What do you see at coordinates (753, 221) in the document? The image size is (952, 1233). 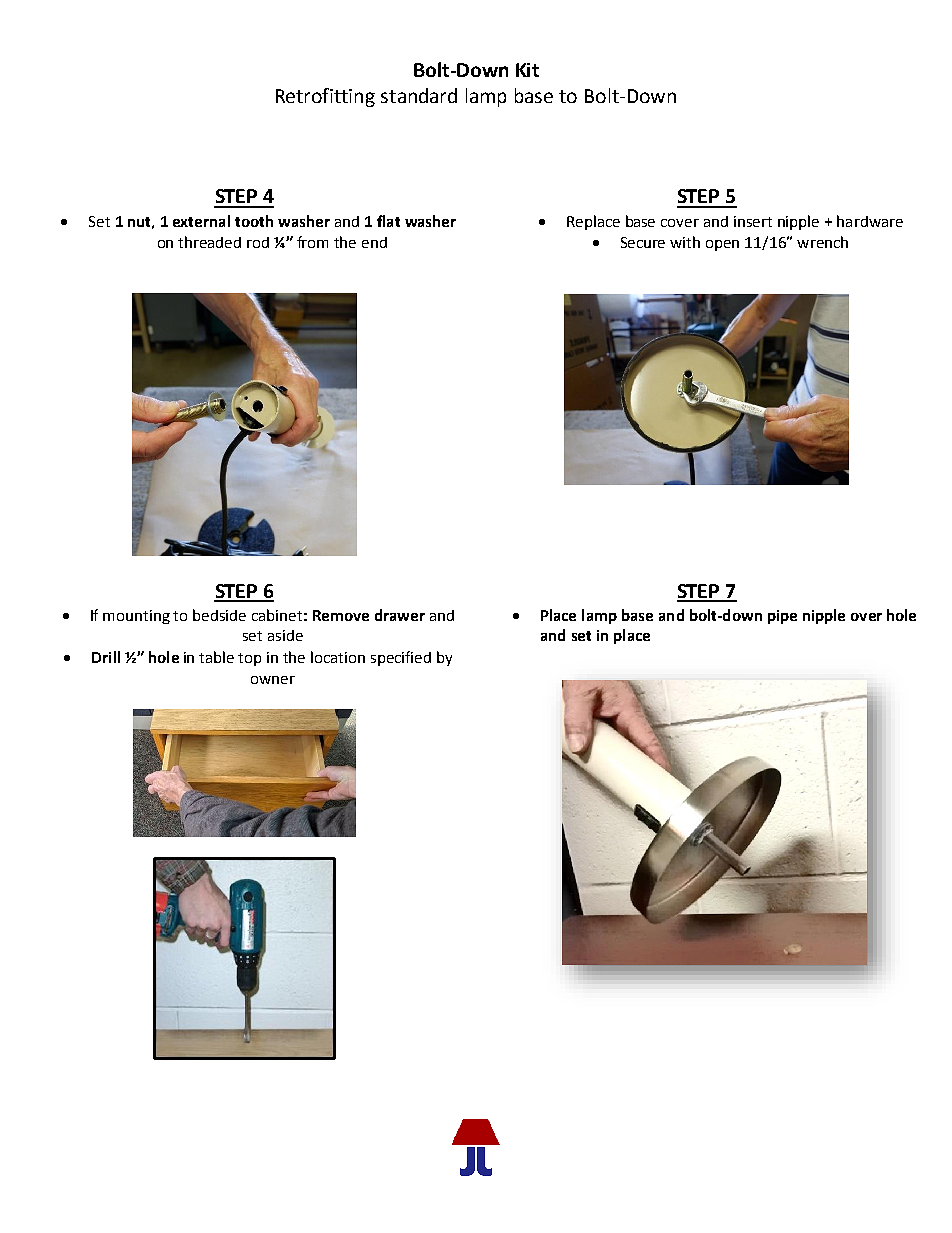 I see `insert` at bounding box center [753, 221].
